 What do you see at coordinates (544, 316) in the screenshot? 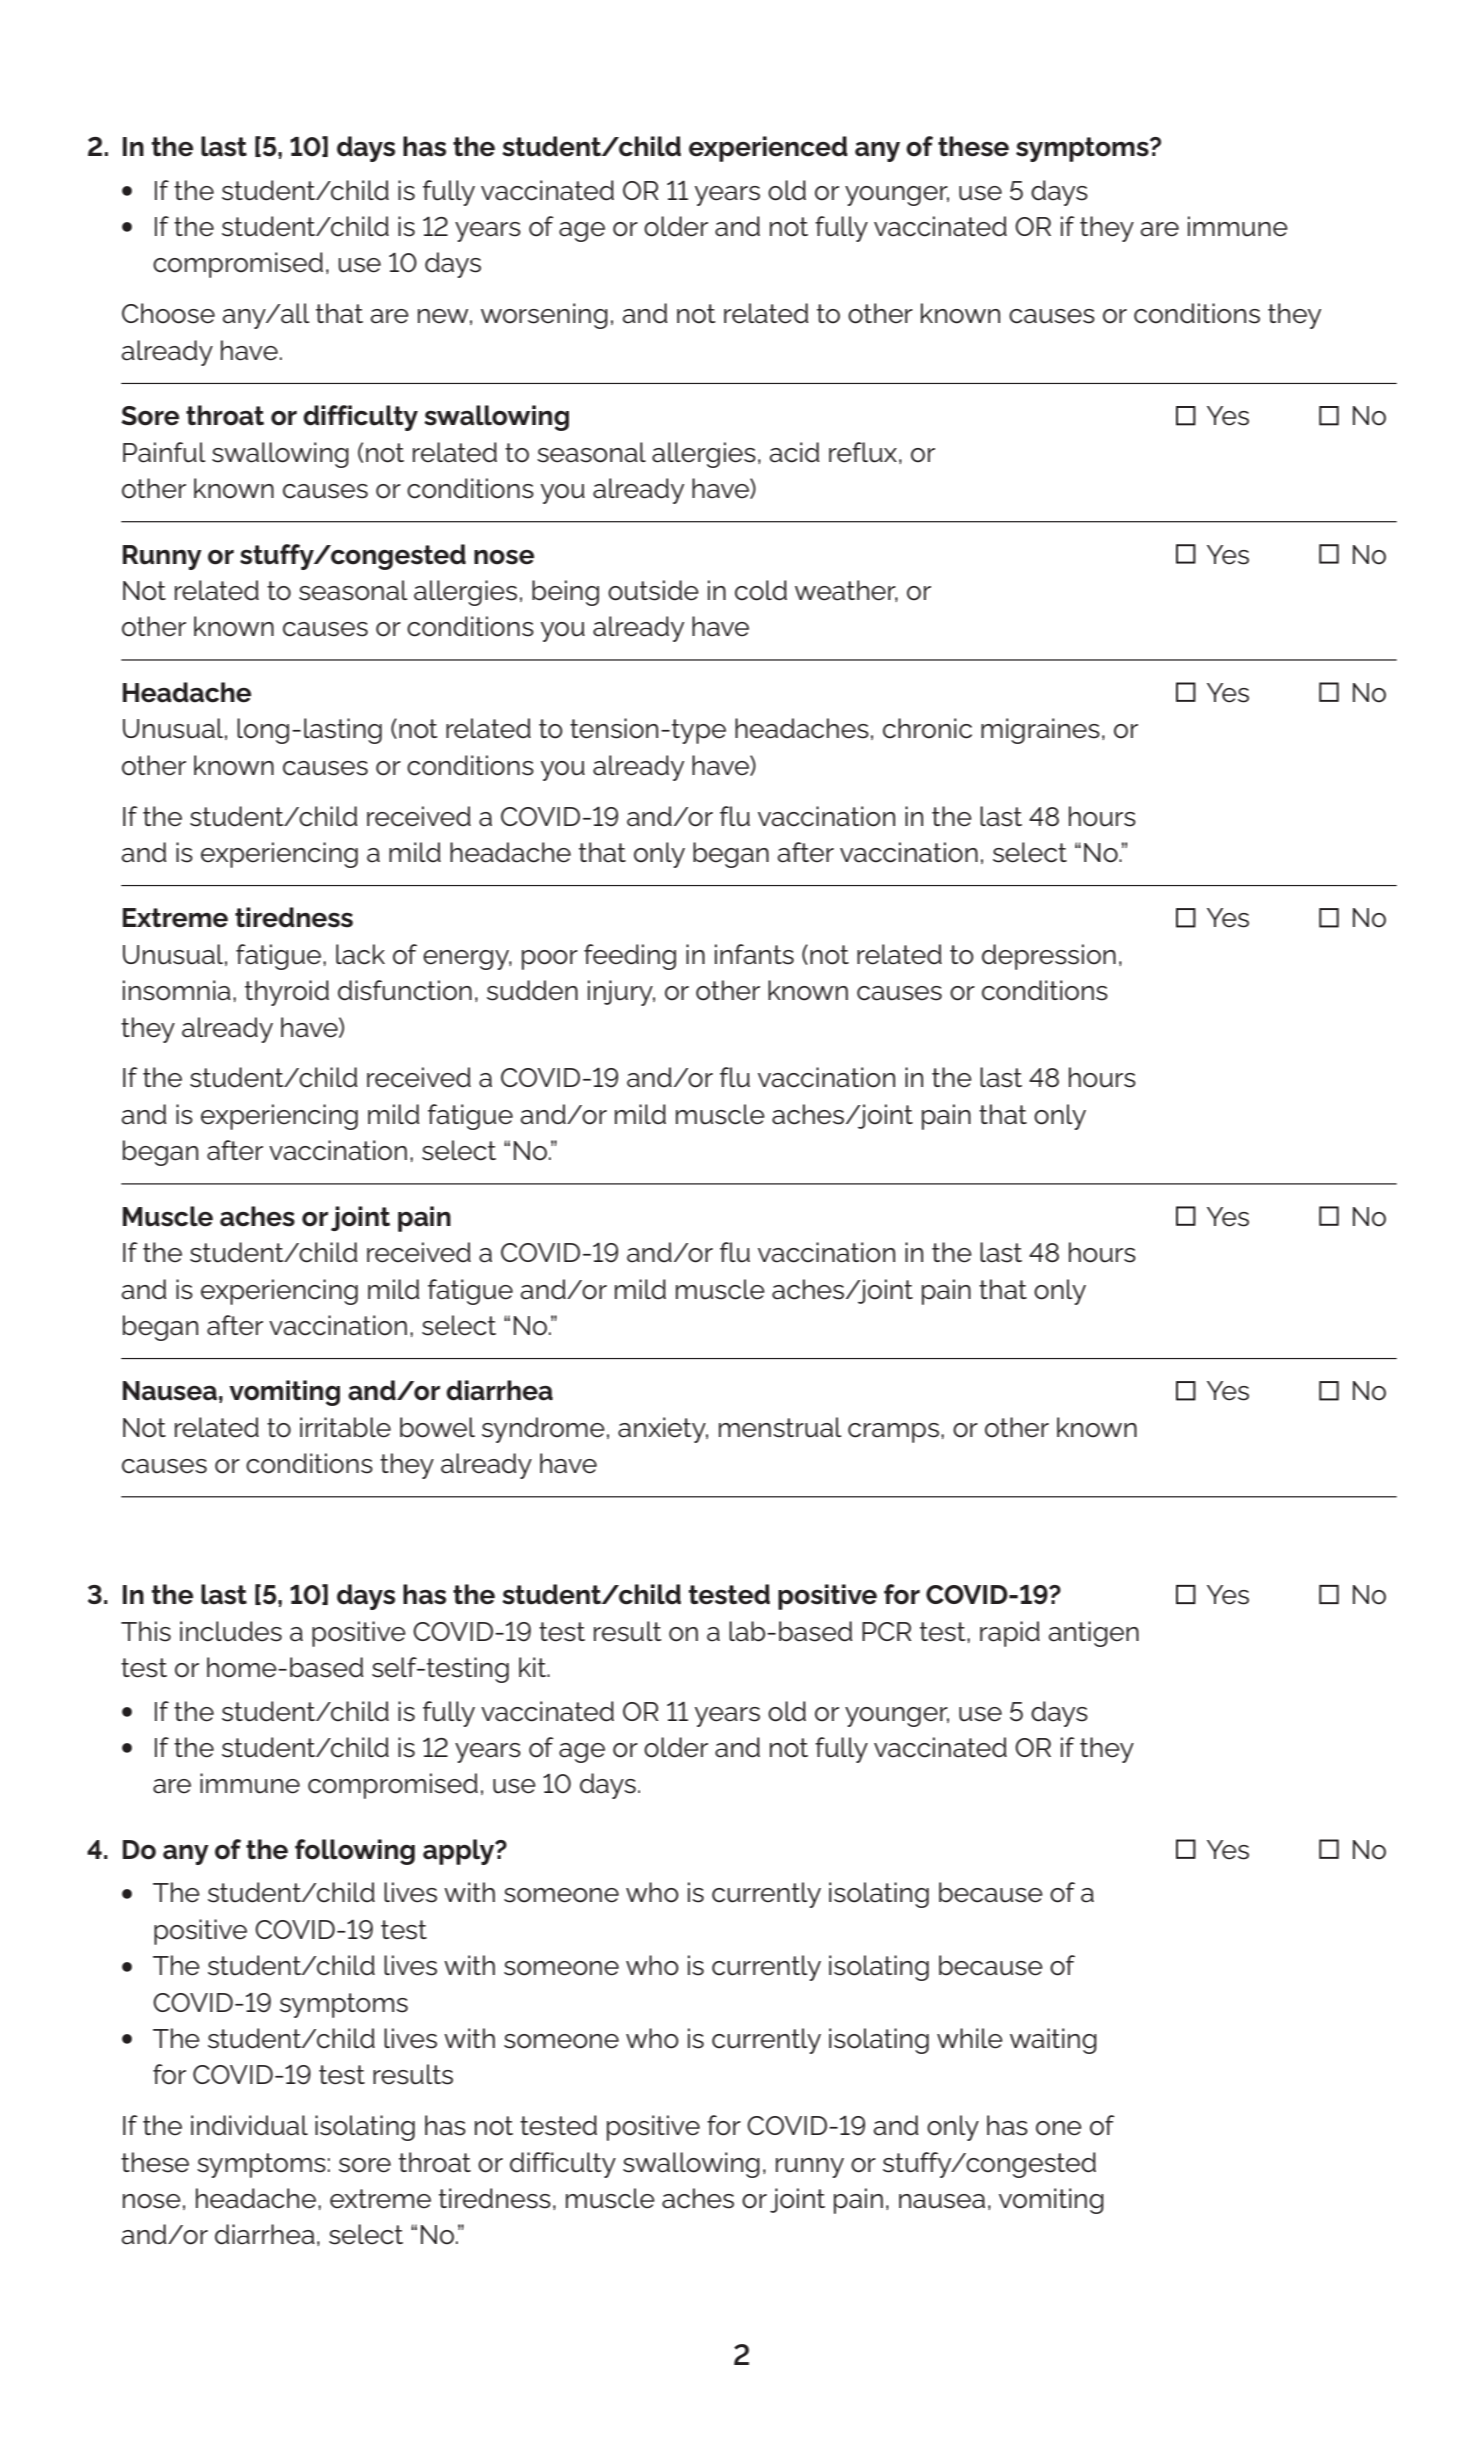
I see `worsening` at bounding box center [544, 316].
